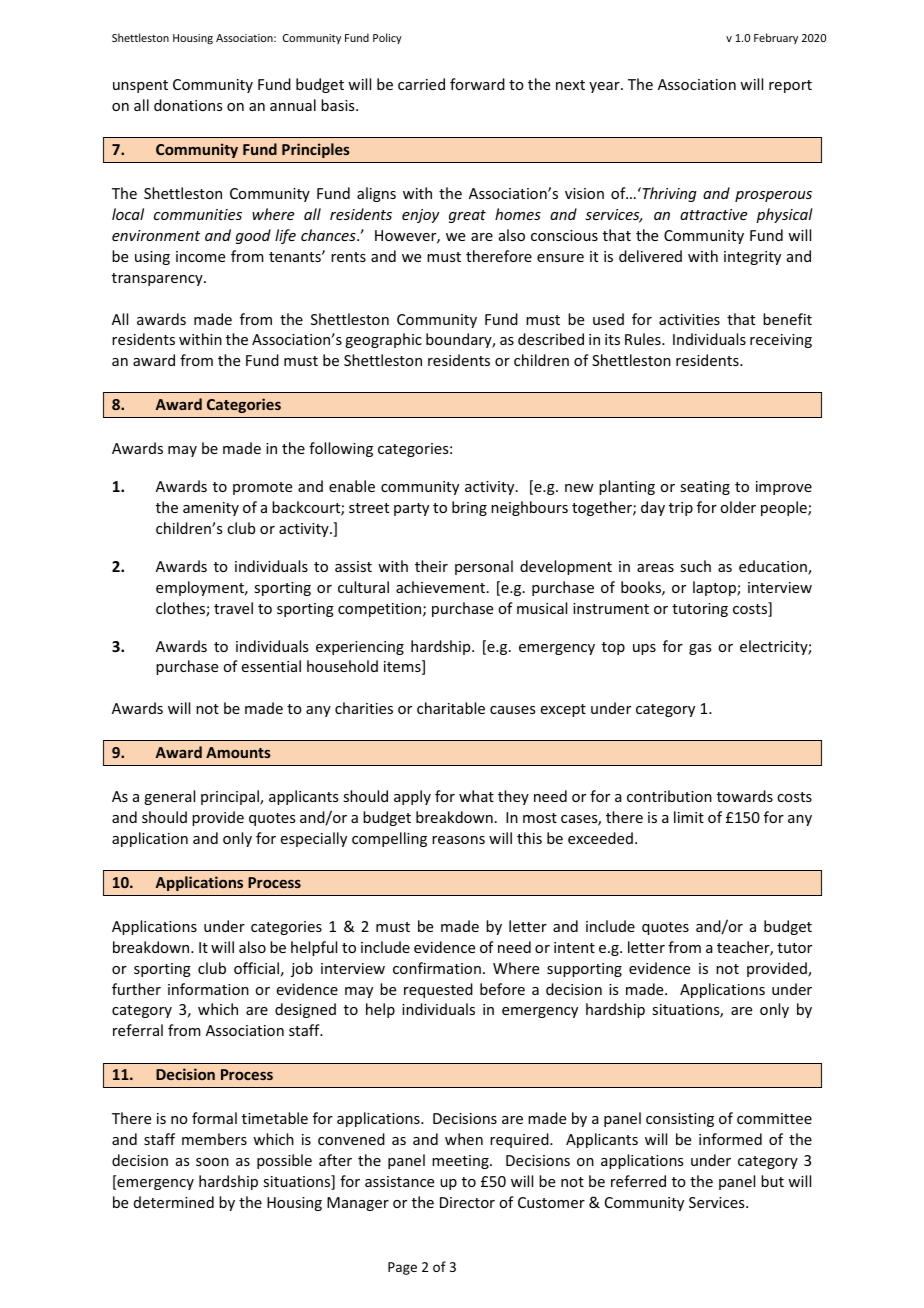 This screenshot has width=924, height=1308. What do you see at coordinates (231, 797) in the screenshot?
I see `principal` at bounding box center [231, 797].
